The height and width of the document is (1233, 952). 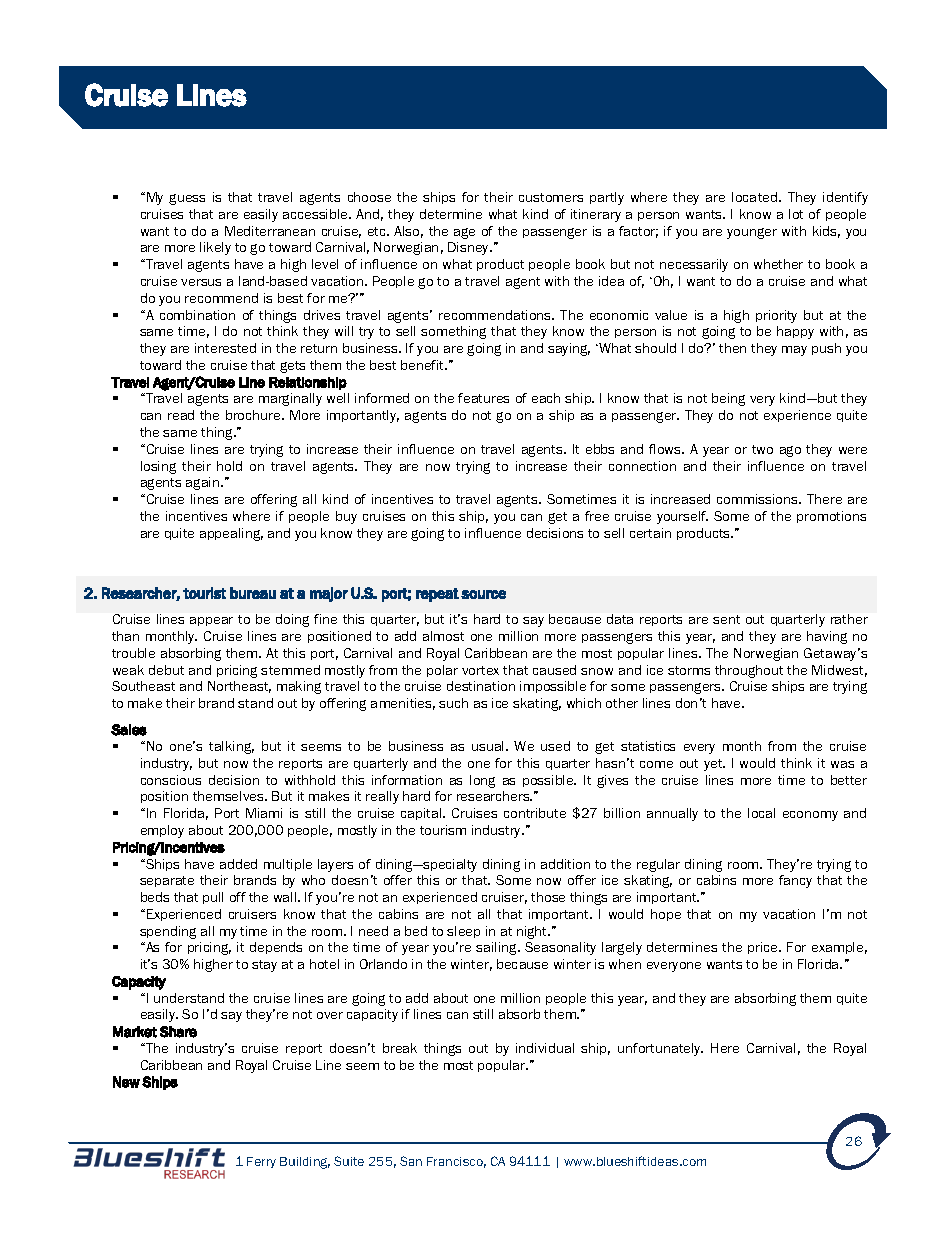 I want to click on destination, so click(x=481, y=686).
